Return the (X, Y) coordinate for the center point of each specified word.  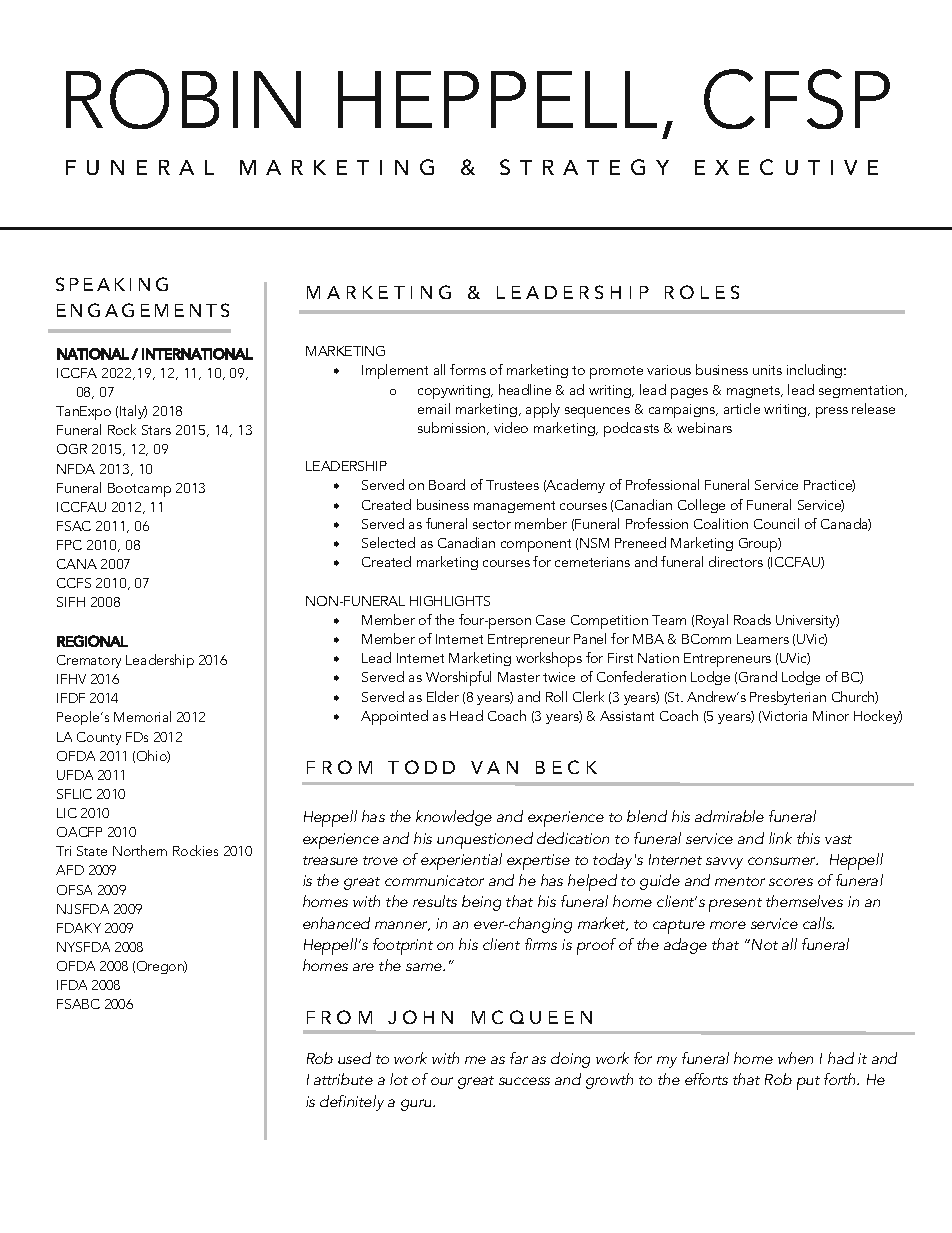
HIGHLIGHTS (450, 601)
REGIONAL (92, 641)
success (524, 1081)
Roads (752, 619)
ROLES (702, 292)
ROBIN (183, 99)
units (767, 370)
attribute (343, 1079)
